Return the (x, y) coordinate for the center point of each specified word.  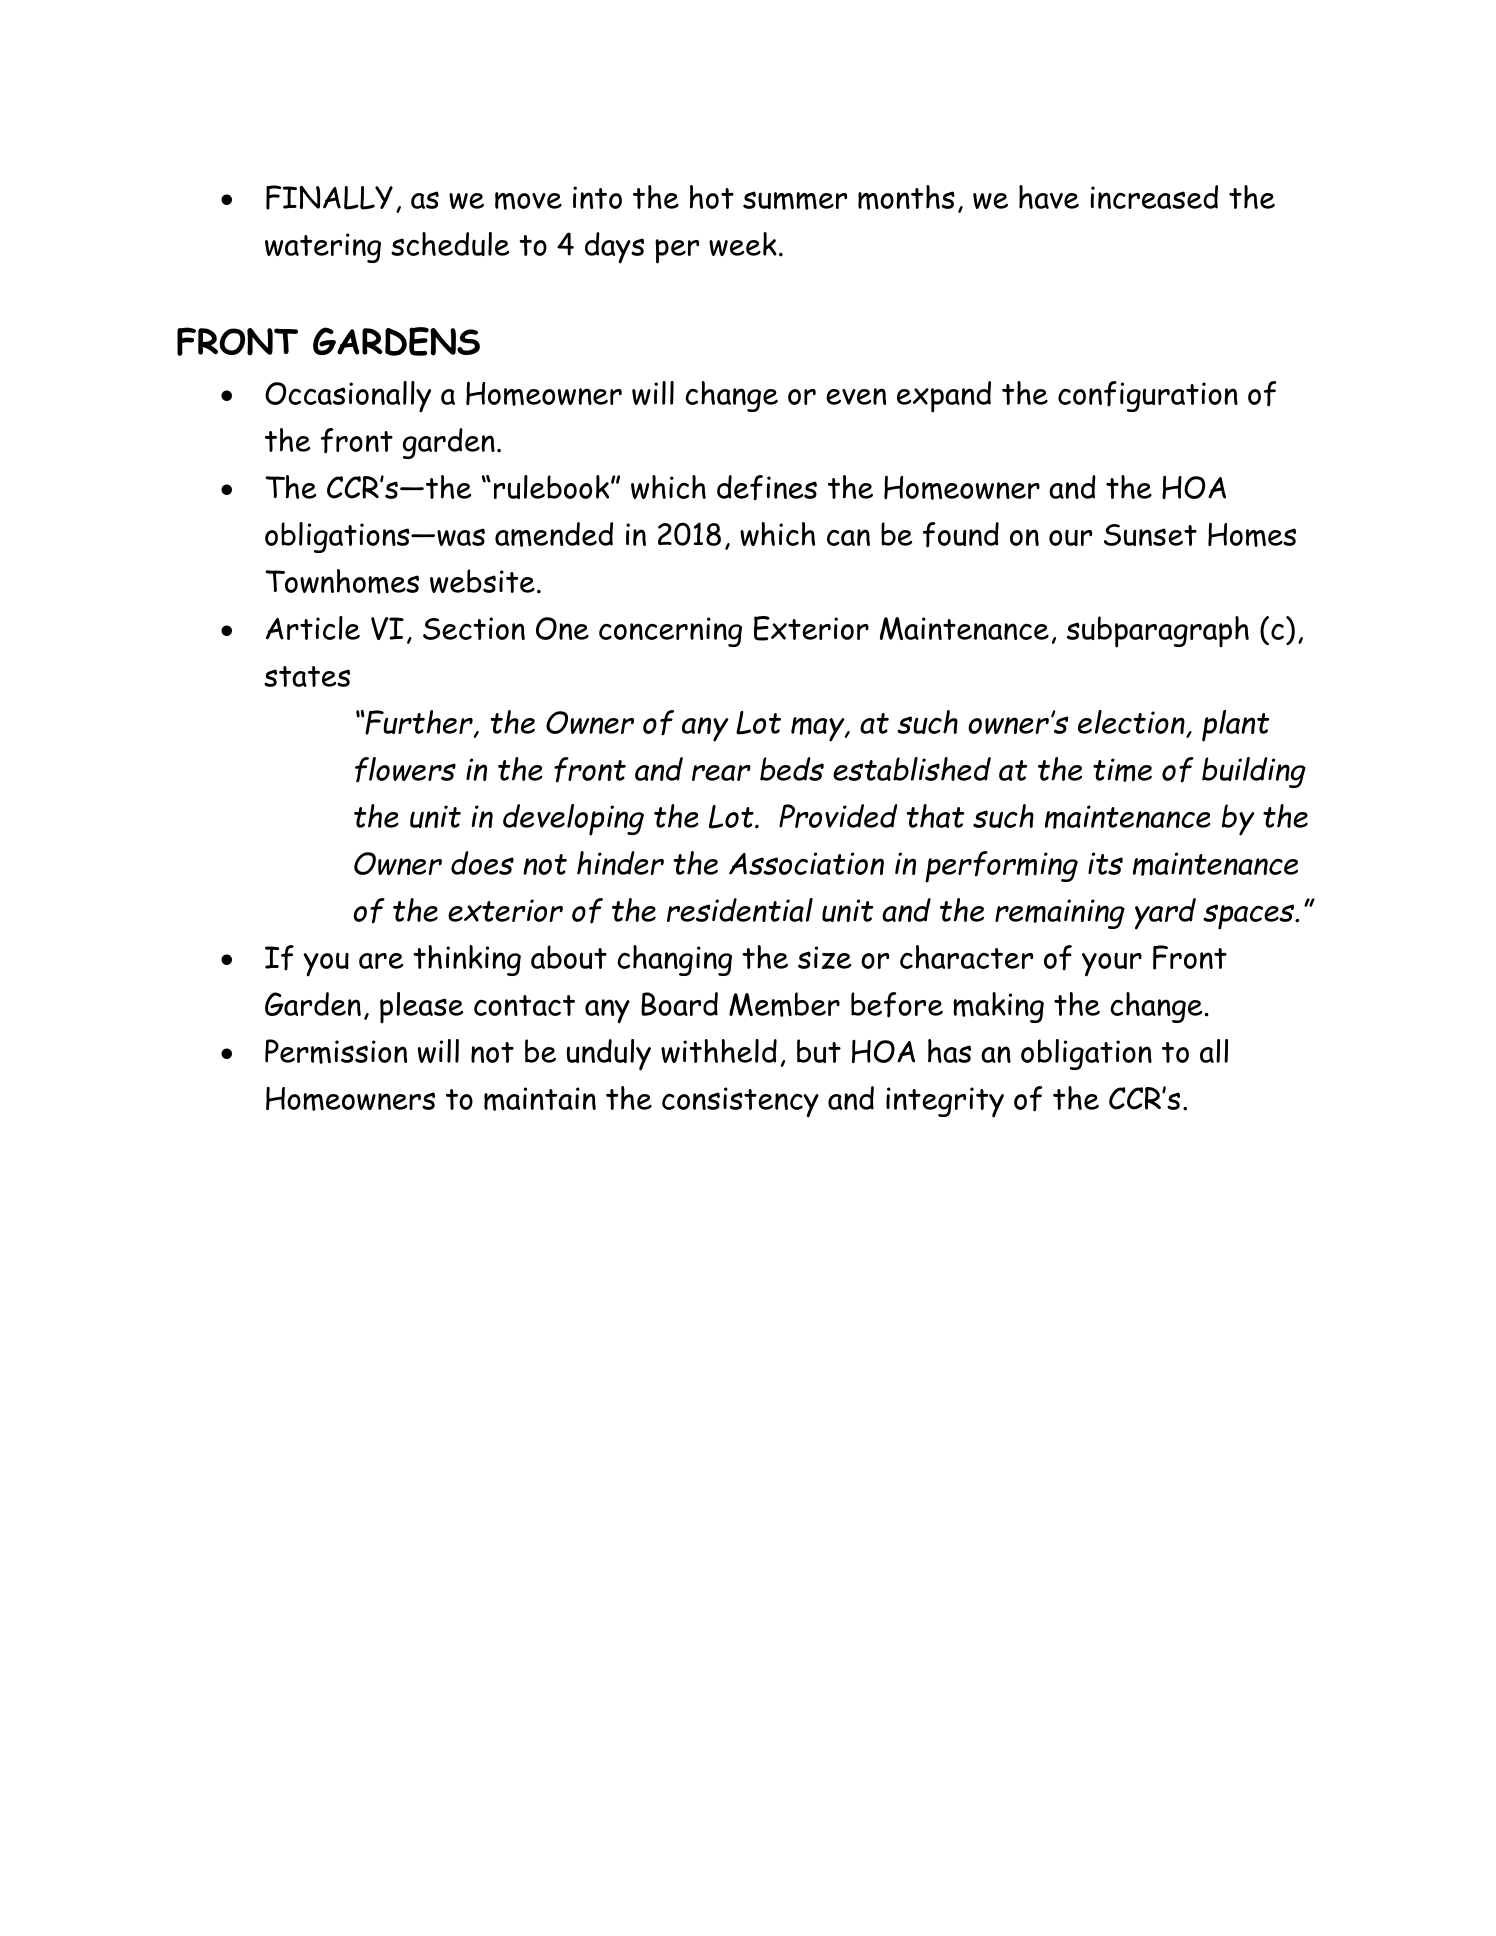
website (482, 581)
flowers (405, 770)
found (961, 535)
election (1132, 723)
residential (740, 910)
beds (792, 769)
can (848, 537)
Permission (336, 1051)
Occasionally (348, 396)
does (482, 863)
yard (1165, 914)
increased (1154, 197)
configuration (1148, 396)
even (856, 396)
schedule (450, 244)
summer (795, 200)
